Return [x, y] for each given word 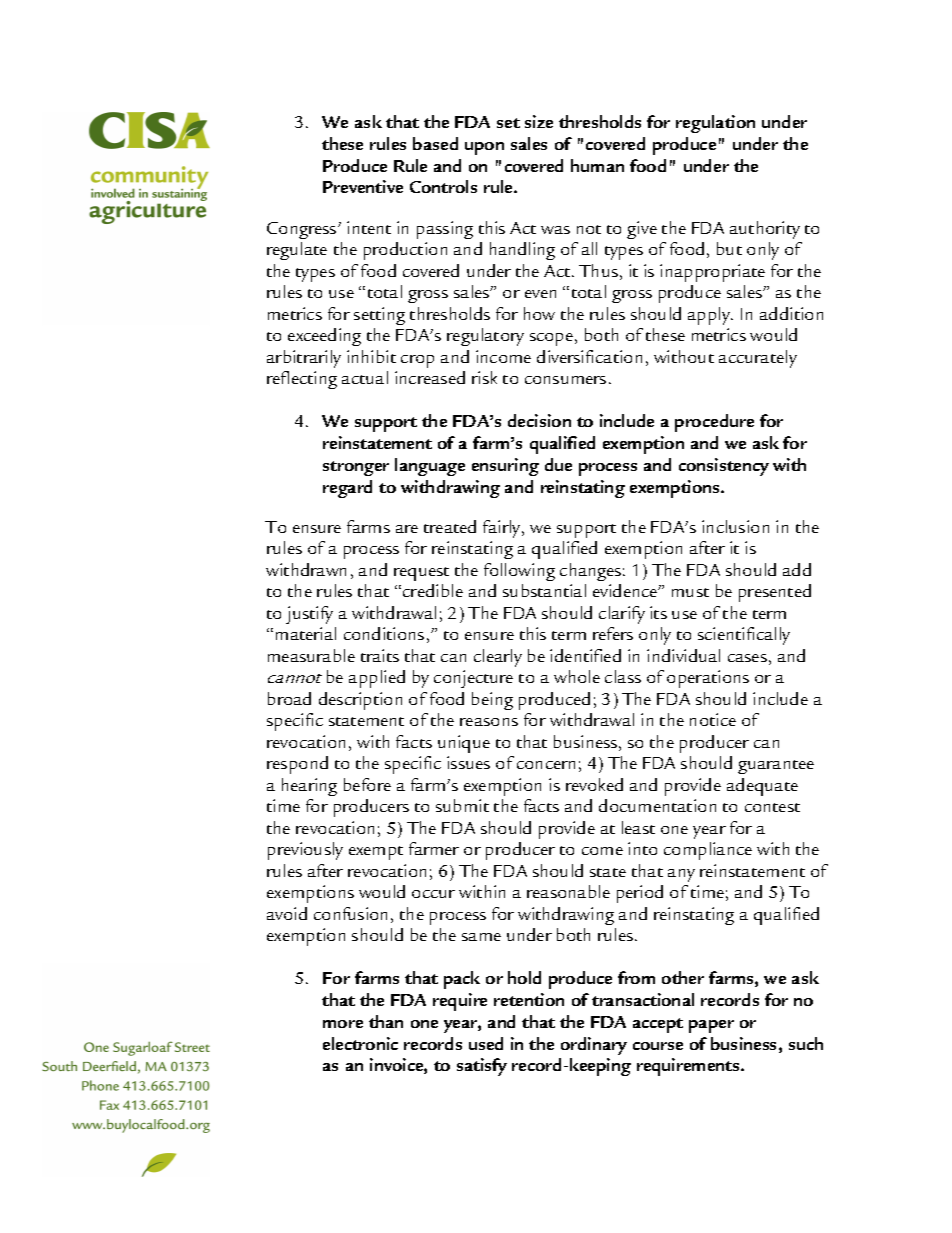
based [435, 143]
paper [711, 1026]
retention [529, 999]
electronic [360, 1043]
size [539, 121]
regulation [715, 124]
